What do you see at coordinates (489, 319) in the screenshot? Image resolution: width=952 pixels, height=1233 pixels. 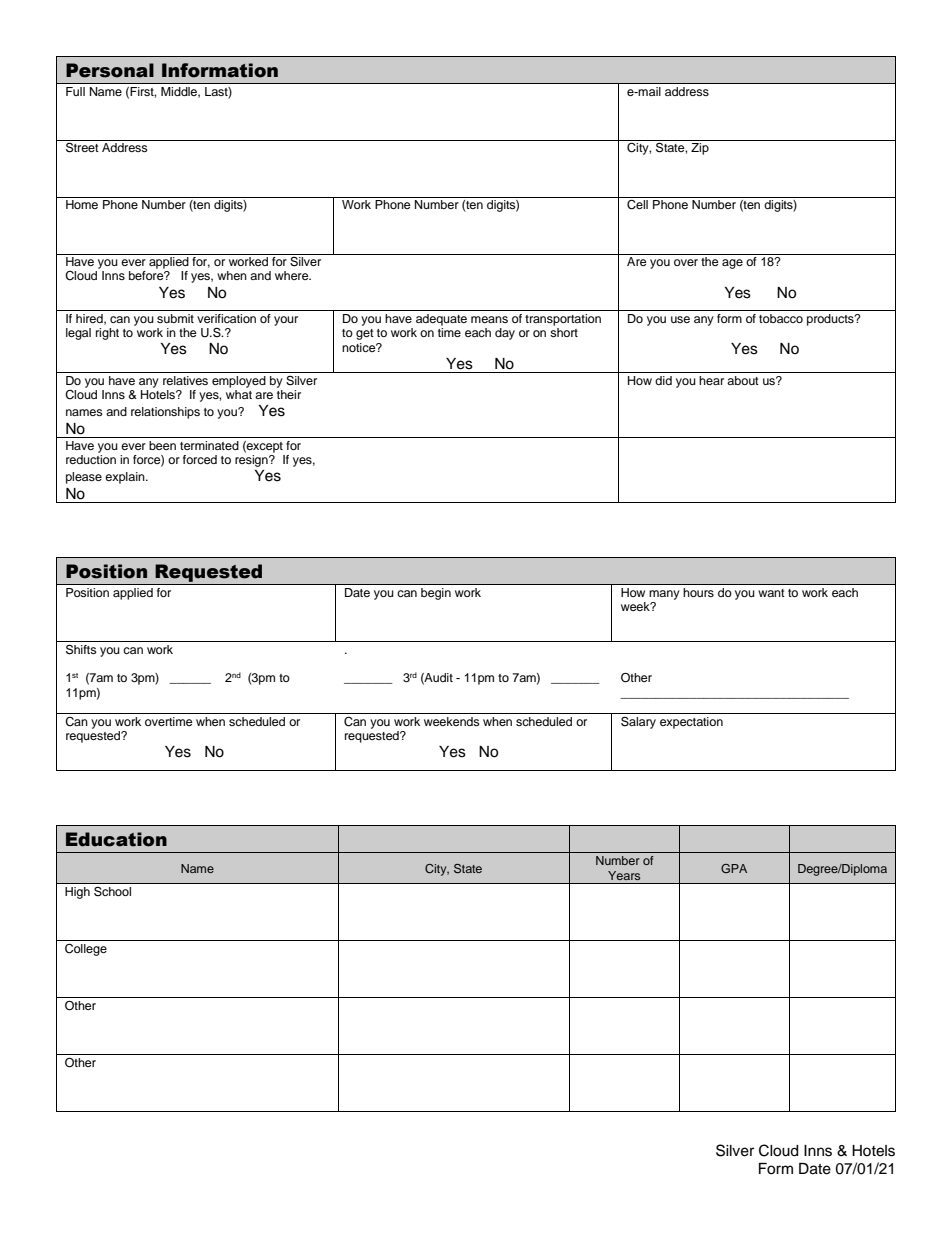 I see `means` at bounding box center [489, 319].
